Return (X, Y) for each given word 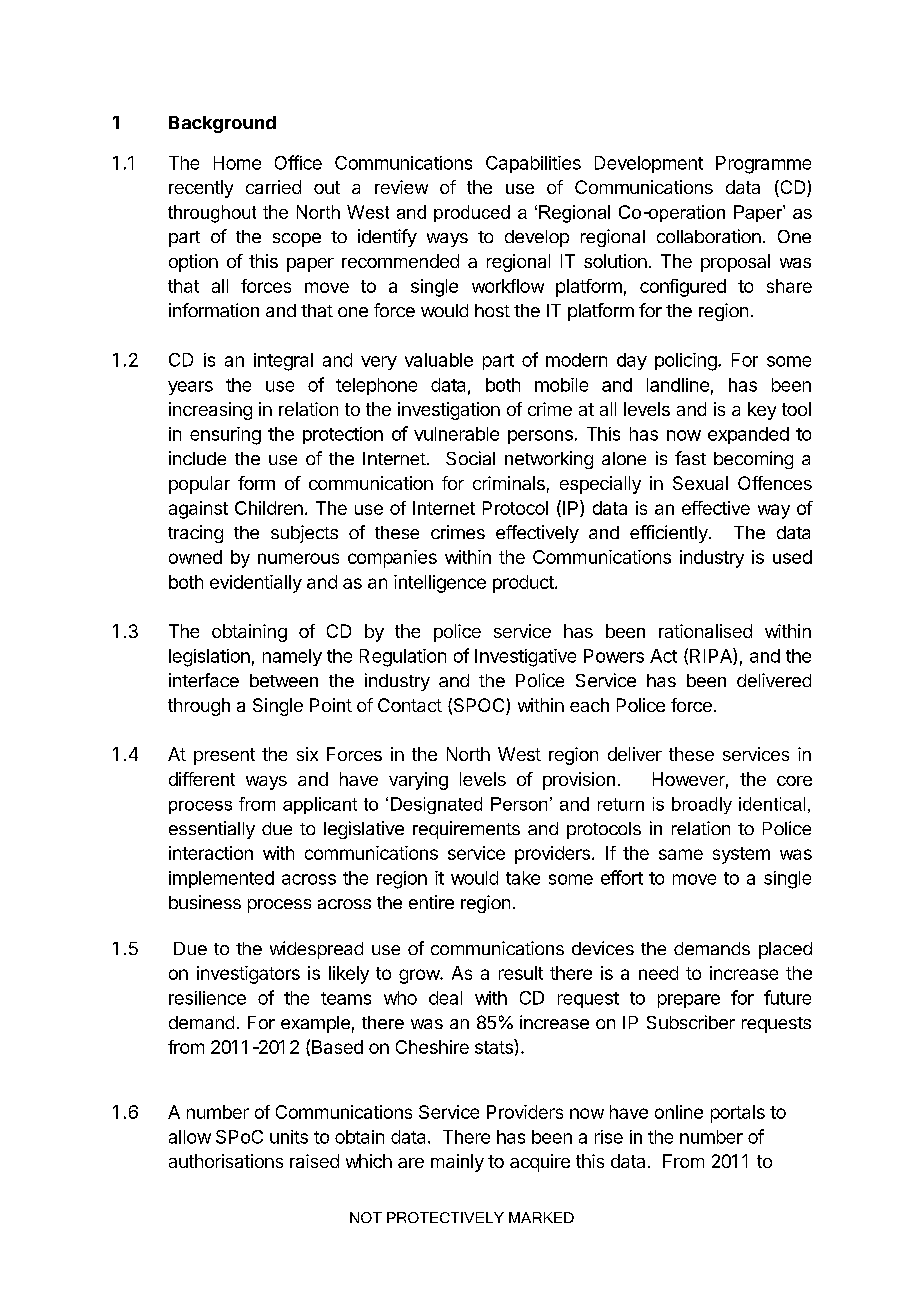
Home (237, 163)
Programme (763, 165)
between (284, 680)
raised (314, 1161)
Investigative (525, 658)
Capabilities (533, 164)
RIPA (712, 656)
